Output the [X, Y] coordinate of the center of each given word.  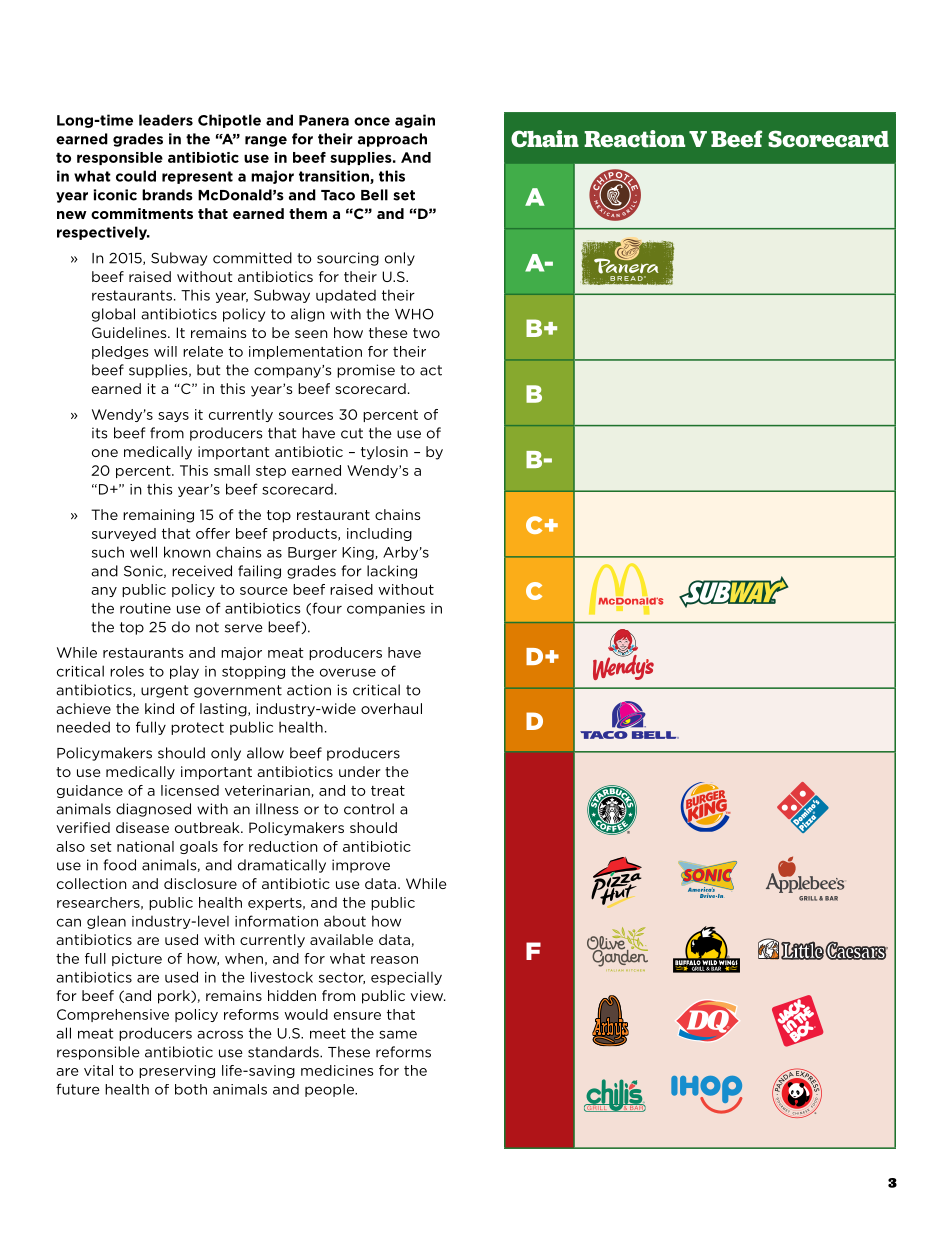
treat [388, 790]
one [105, 453]
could [136, 176]
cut [352, 433]
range [266, 141]
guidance [90, 791]
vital [98, 1070]
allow [265, 753]
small [232, 470]
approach [392, 140]
